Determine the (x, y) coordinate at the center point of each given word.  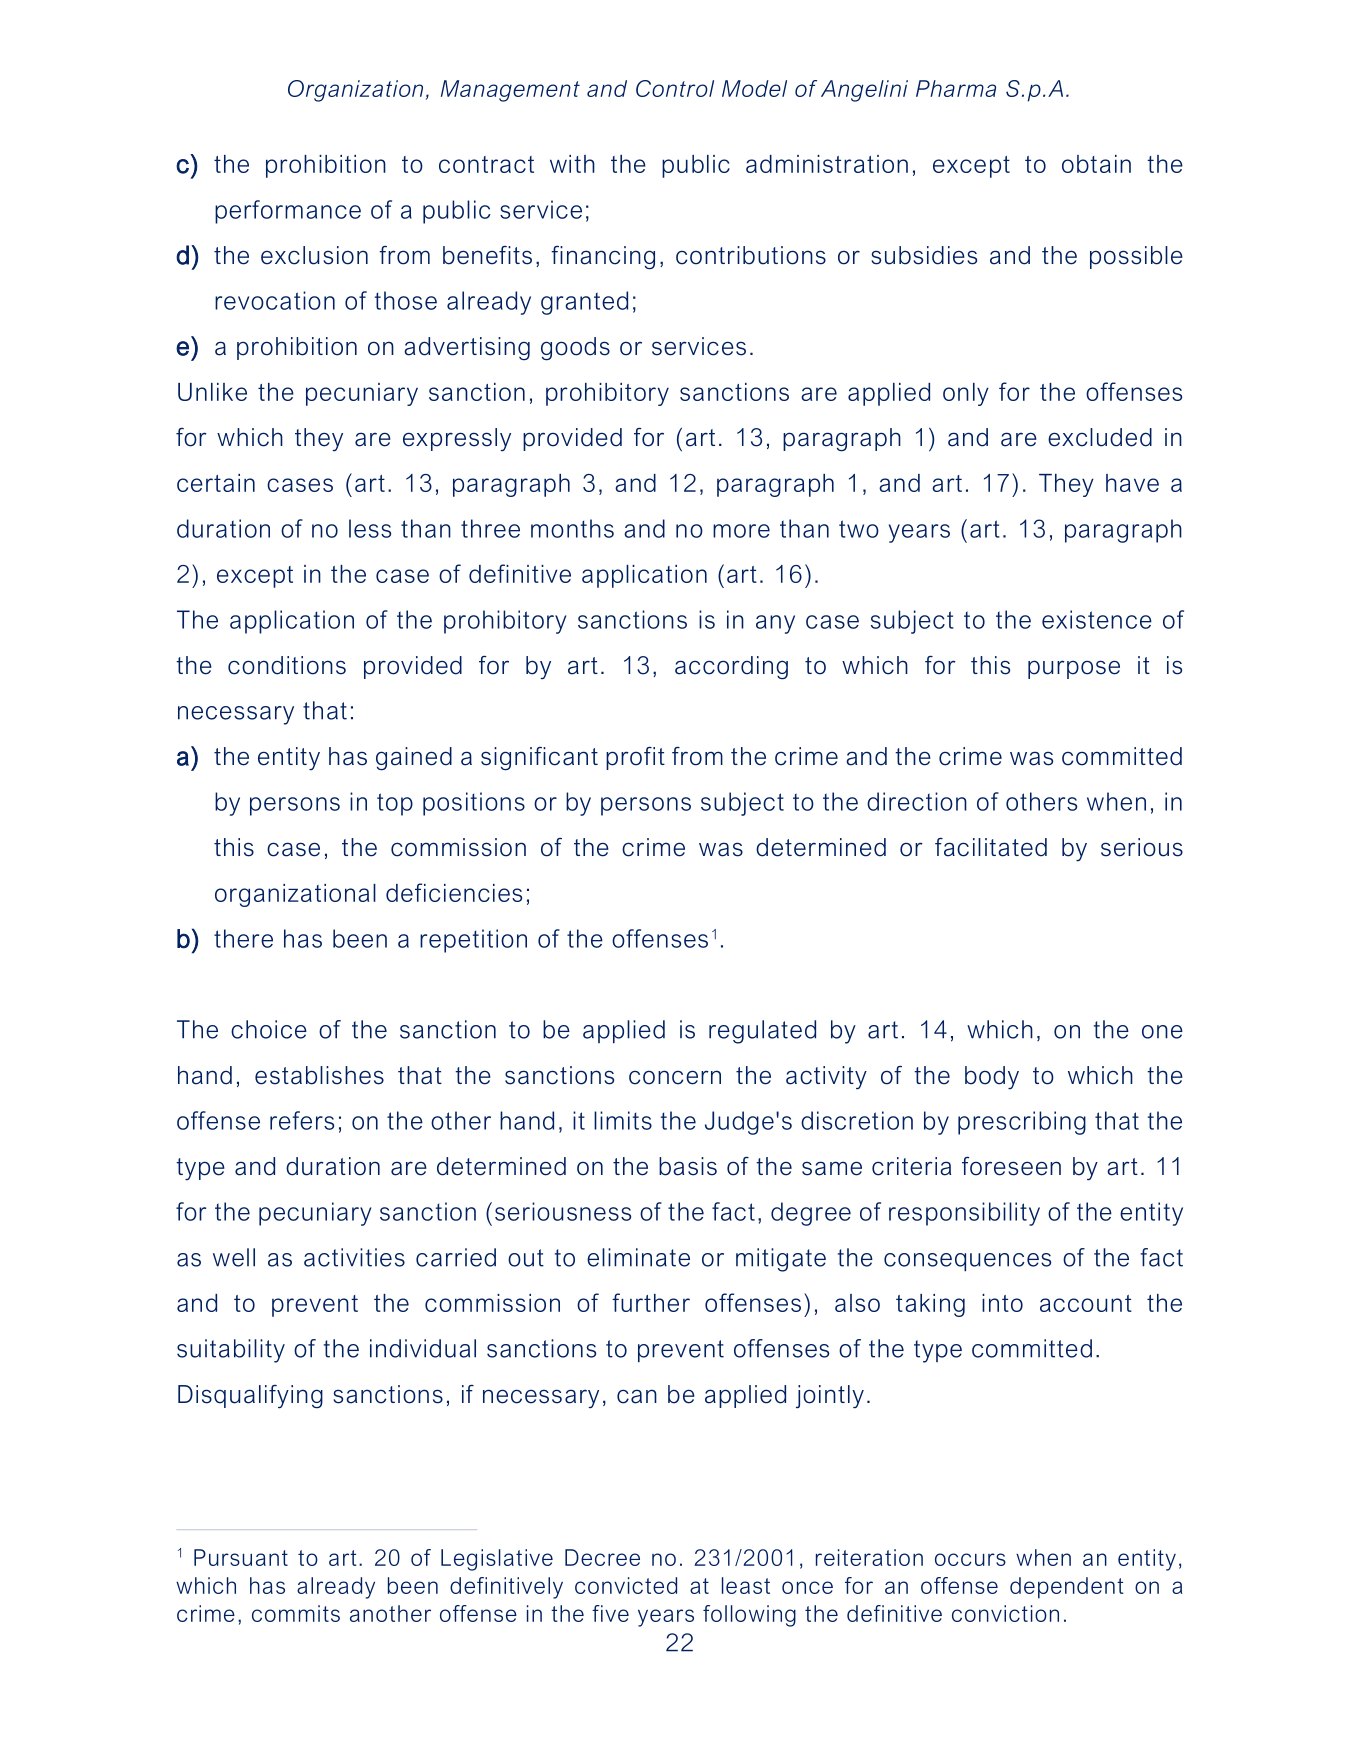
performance (288, 212)
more (741, 531)
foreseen (1011, 1166)
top (395, 804)
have (1132, 483)
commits (296, 1613)
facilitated (991, 847)
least (746, 1585)
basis (688, 1166)
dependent (1067, 1588)
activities (354, 1257)
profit (635, 758)
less (370, 528)
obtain (1096, 164)
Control (675, 88)
